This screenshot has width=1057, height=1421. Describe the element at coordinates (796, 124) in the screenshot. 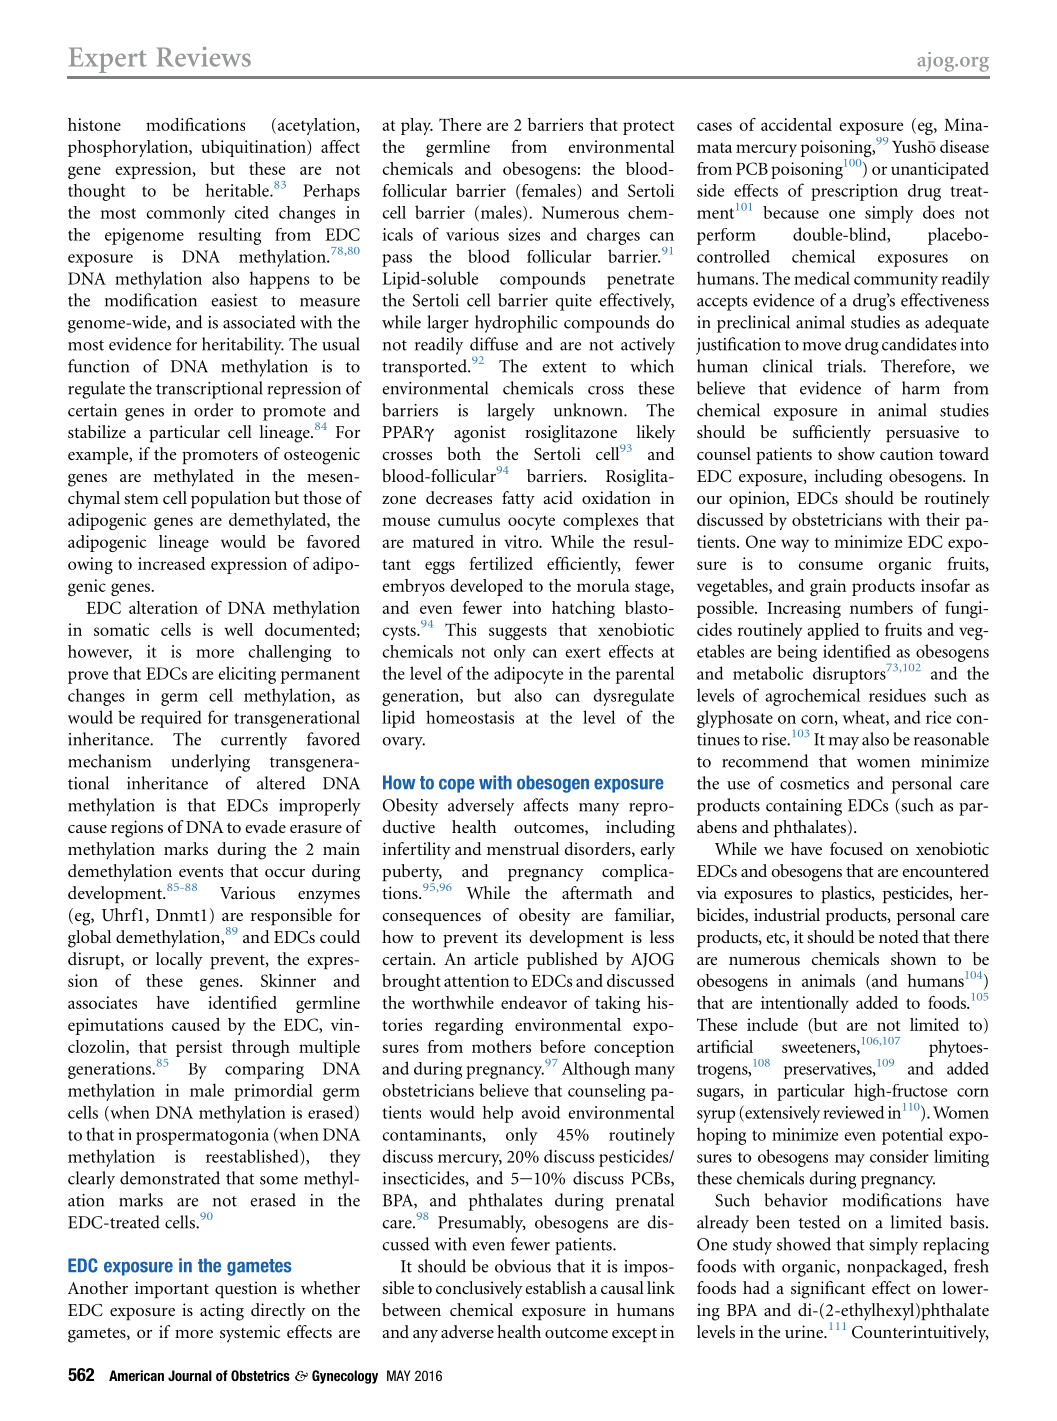

I see `accidental` at that location.
